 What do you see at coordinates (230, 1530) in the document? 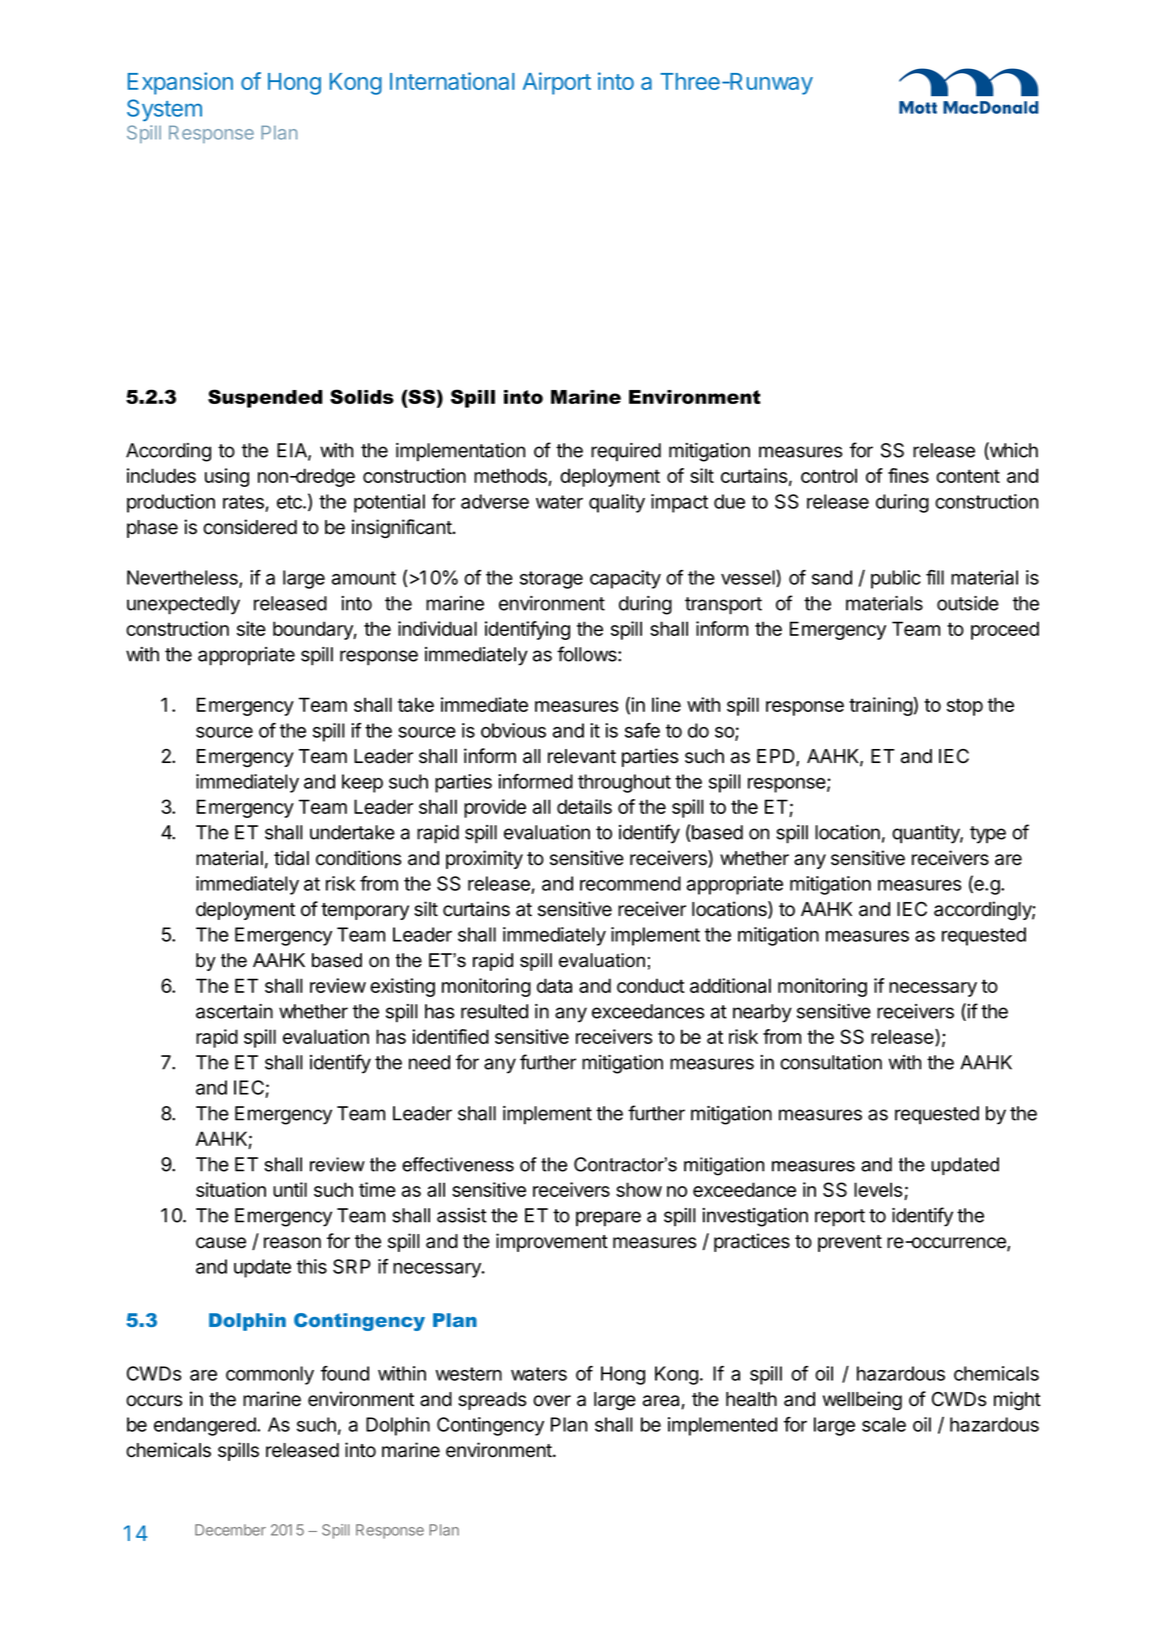
I see `December` at bounding box center [230, 1530].
